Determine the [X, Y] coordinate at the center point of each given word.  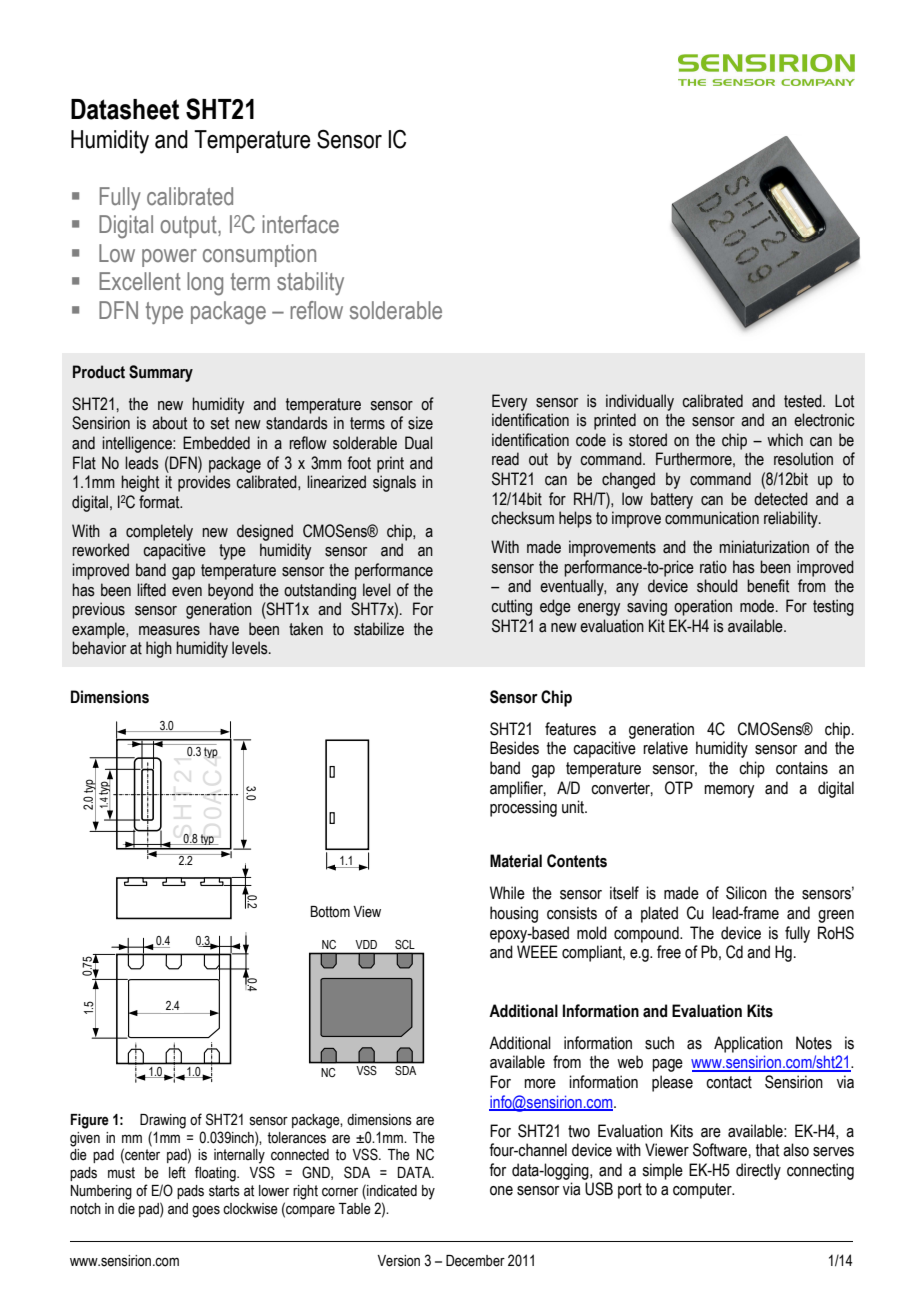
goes [206, 1211]
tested [804, 401]
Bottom [330, 912]
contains [802, 768]
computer [703, 1191]
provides [204, 483]
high [159, 649]
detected [781, 499]
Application [748, 1044]
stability [310, 283]
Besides [514, 748]
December [475, 1261]
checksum [522, 518]
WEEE [537, 951]
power [169, 258]
